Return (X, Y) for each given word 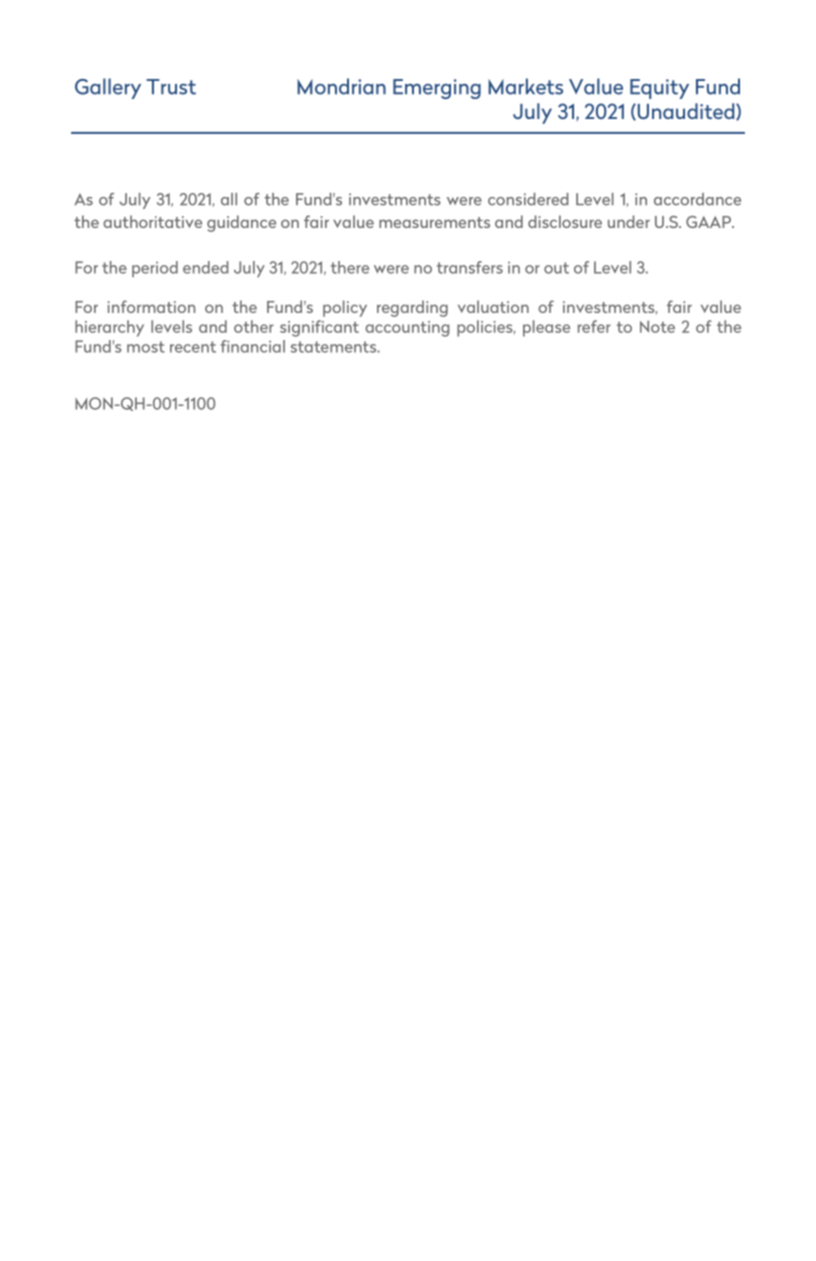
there (350, 267)
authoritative (152, 221)
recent (193, 347)
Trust (171, 87)
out (556, 268)
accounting (407, 329)
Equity (659, 89)
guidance (241, 223)
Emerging (437, 89)
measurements (434, 222)
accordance (697, 199)
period (155, 269)
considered (528, 199)
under (629, 221)
